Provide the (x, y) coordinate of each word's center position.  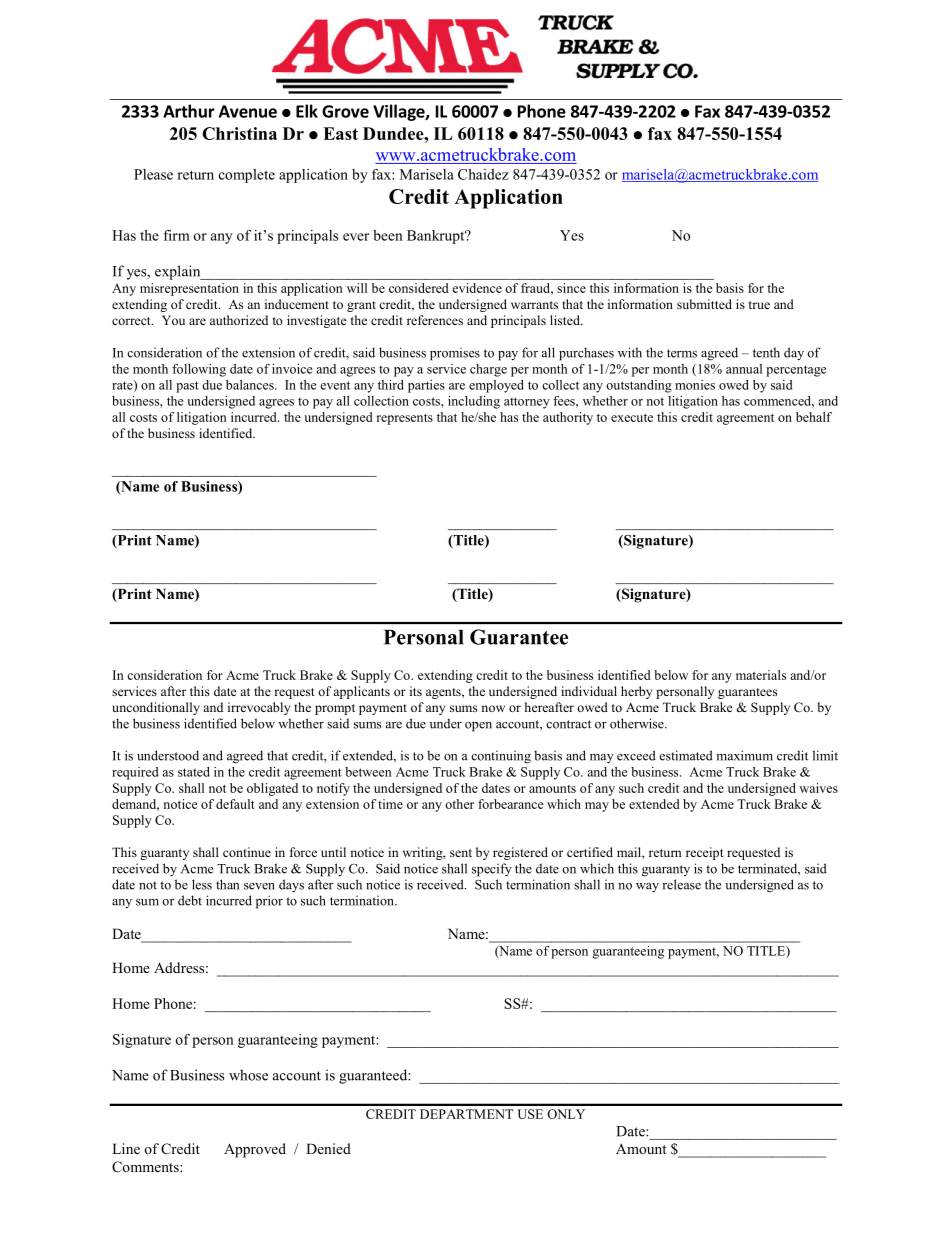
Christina (239, 133)
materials (761, 675)
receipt (705, 853)
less (202, 884)
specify (492, 870)
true (759, 305)
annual (744, 369)
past (187, 387)
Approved (255, 1150)
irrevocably (259, 708)
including (474, 402)
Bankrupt (437, 237)
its (416, 691)
